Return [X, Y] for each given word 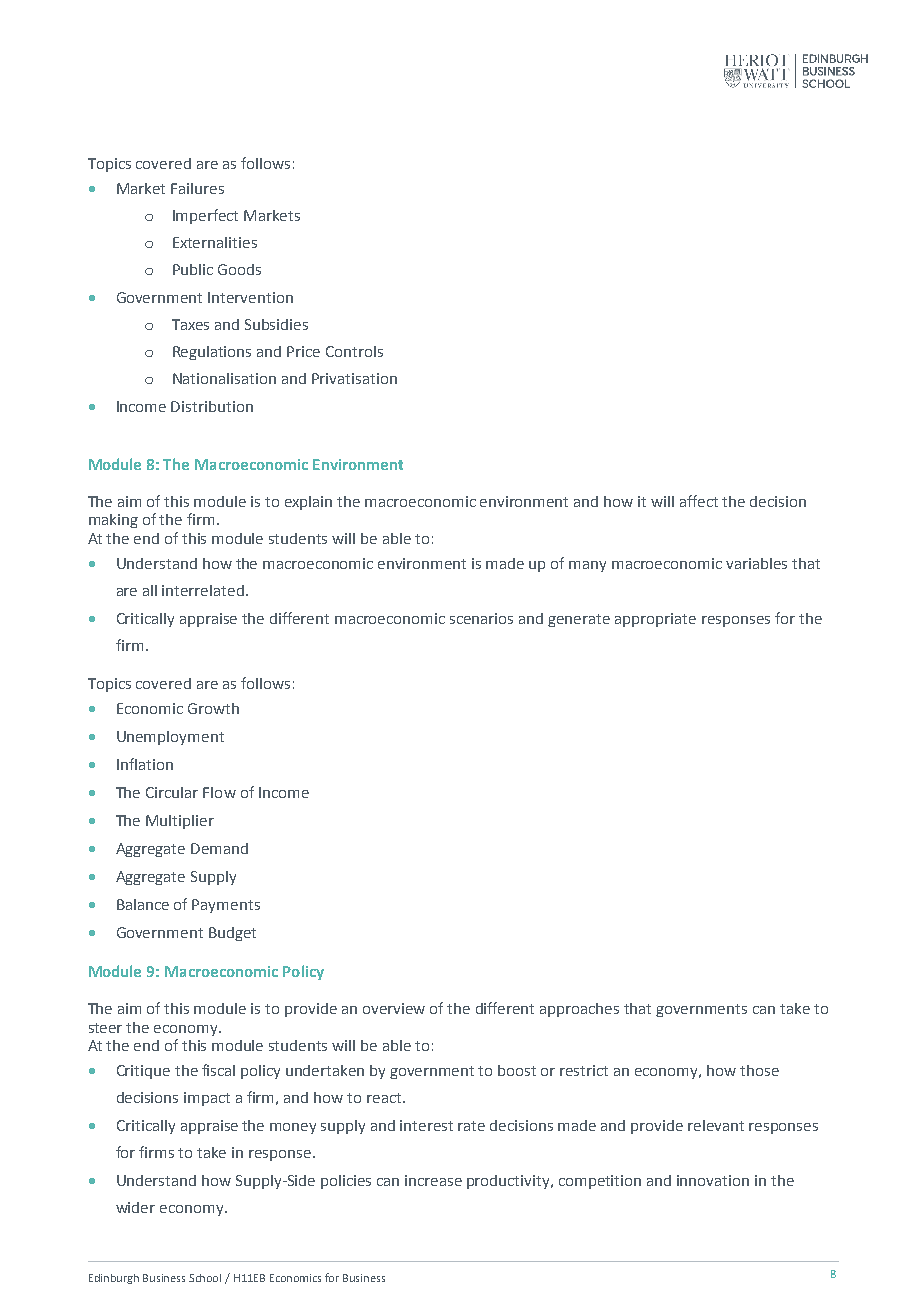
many [587, 566]
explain [308, 503]
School [205, 1278]
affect [699, 501]
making [113, 521]
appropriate [655, 620]
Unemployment [170, 738]
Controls [354, 351]
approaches [579, 1010]
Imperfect [205, 216]
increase [433, 1180]
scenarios [481, 618]
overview [394, 1008]
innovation [713, 1180]
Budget [232, 934]
